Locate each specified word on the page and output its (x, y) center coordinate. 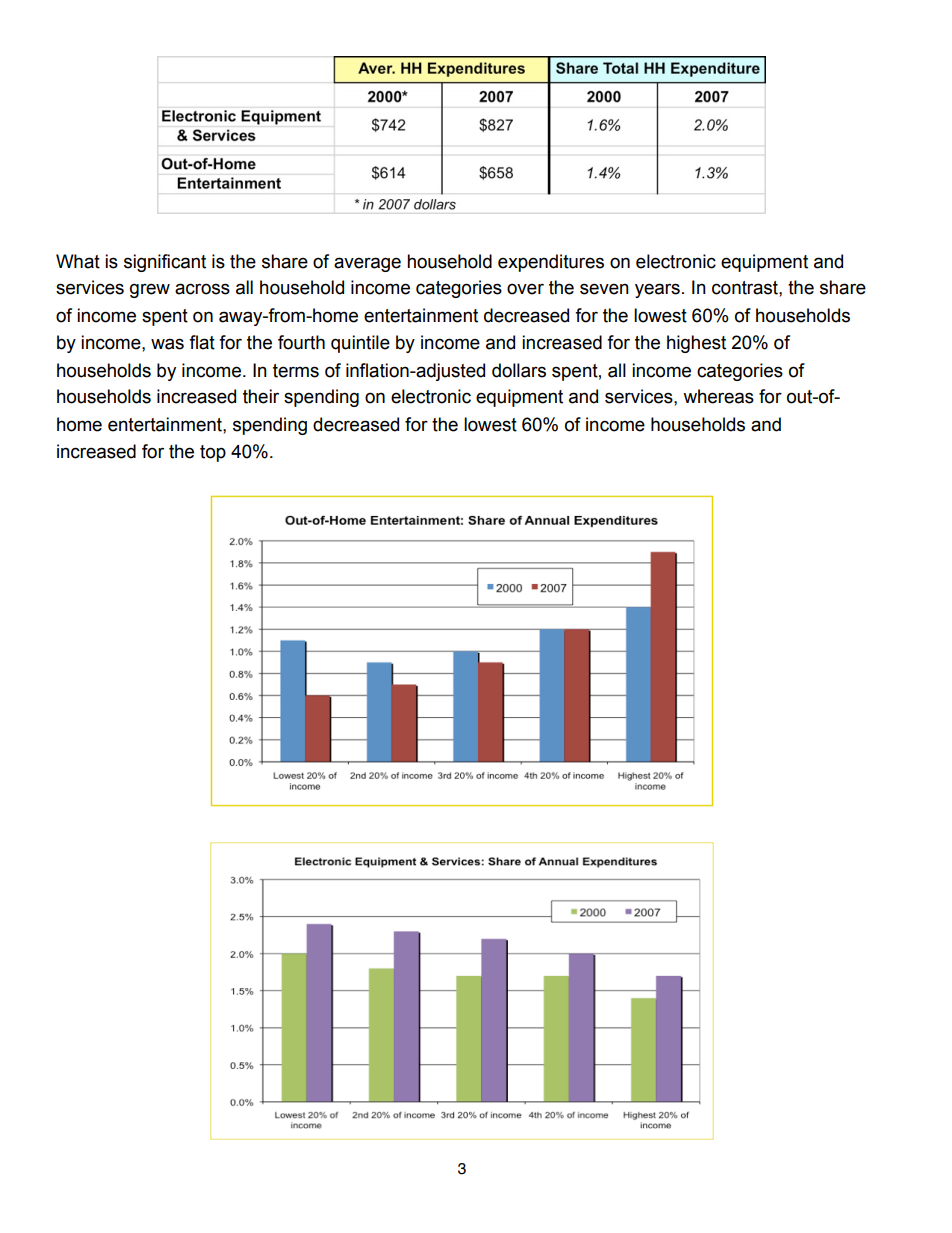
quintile (360, 344)
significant (165, 263)
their (261, 396)
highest (696, 344)
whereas (718, 396)
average (367, 264)
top (213, 453)
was (167, 344)
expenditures (551, 263)
